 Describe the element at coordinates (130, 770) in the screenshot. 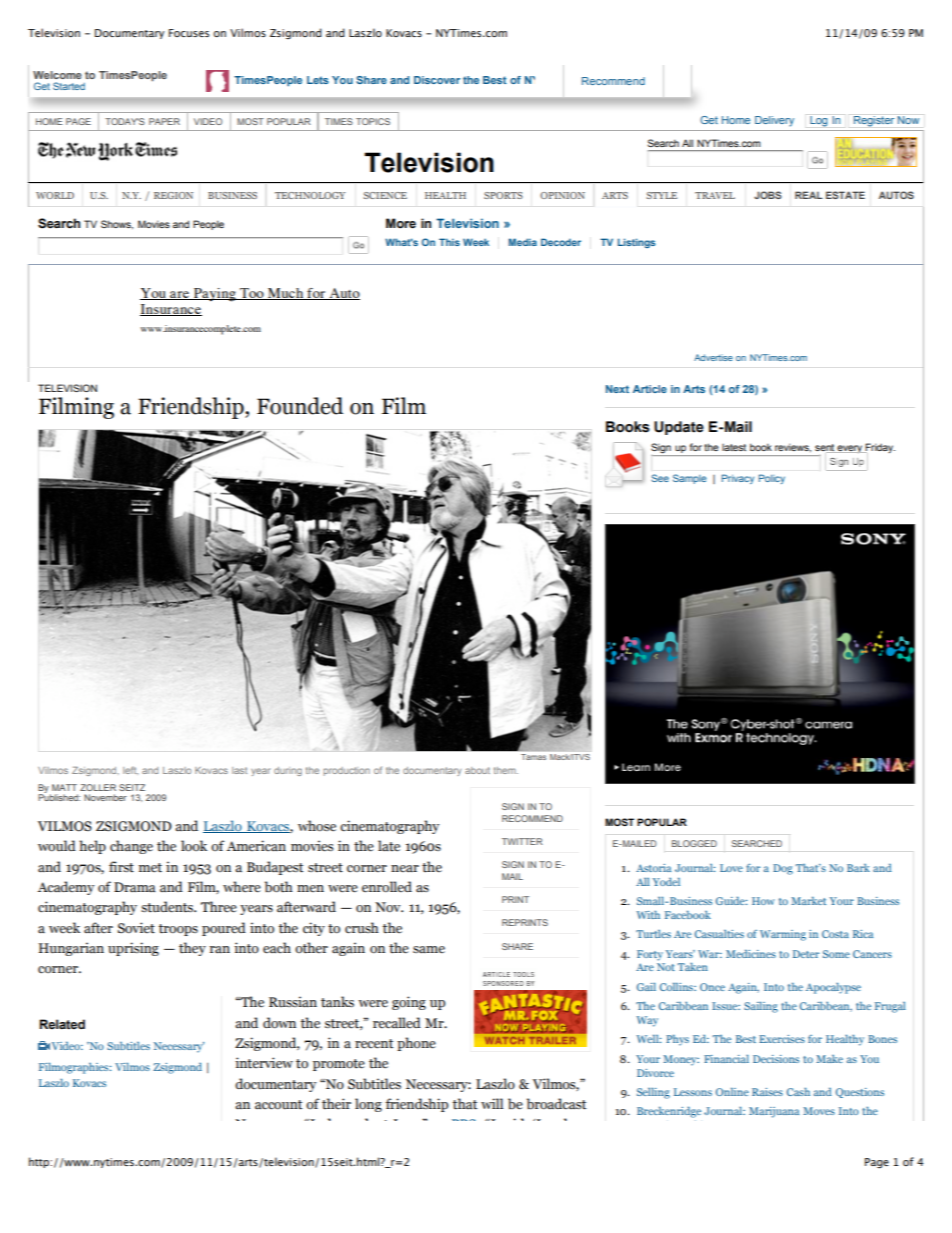

I see `left` at that location.
